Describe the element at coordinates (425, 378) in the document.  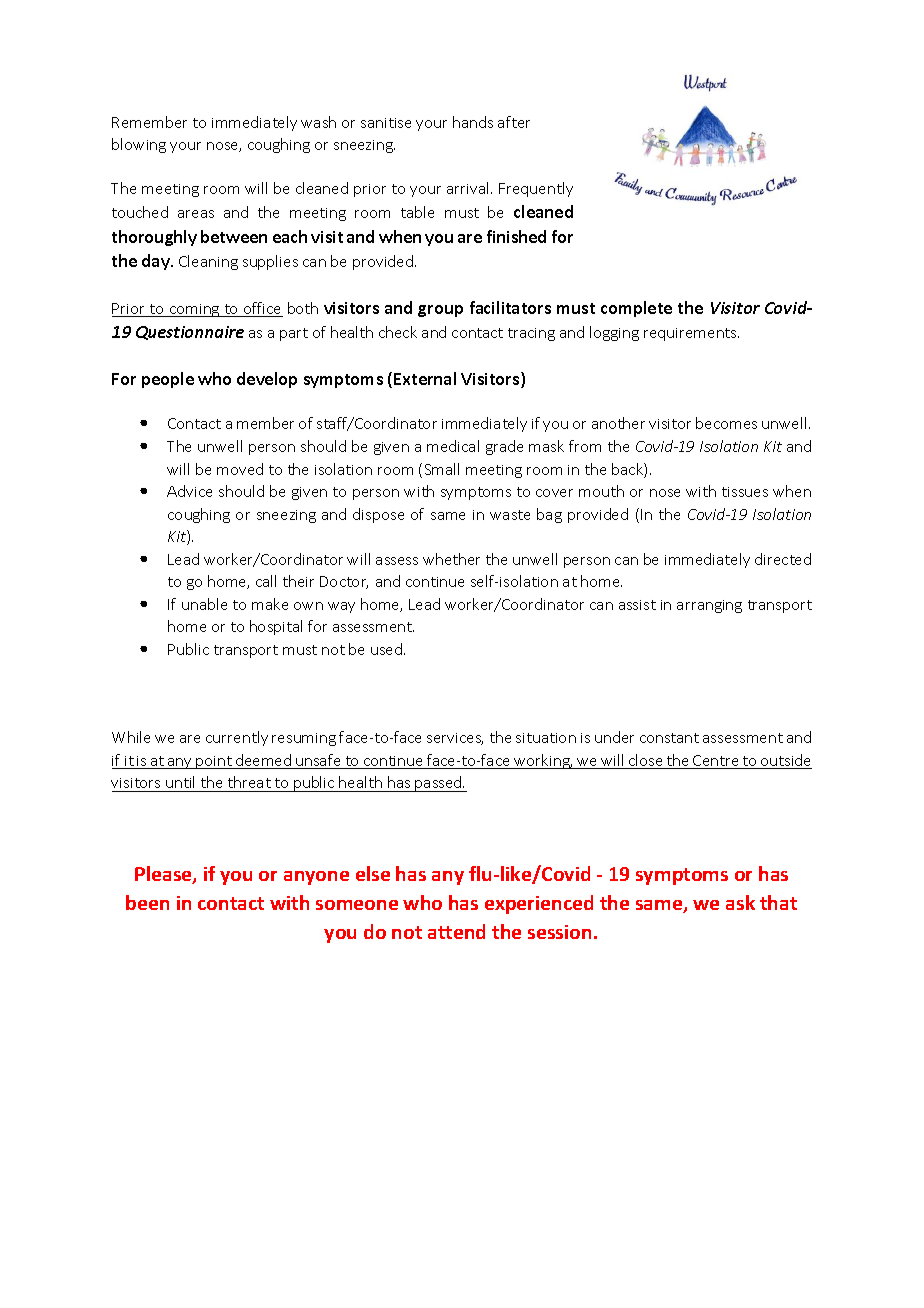
I see `External` at that location.
